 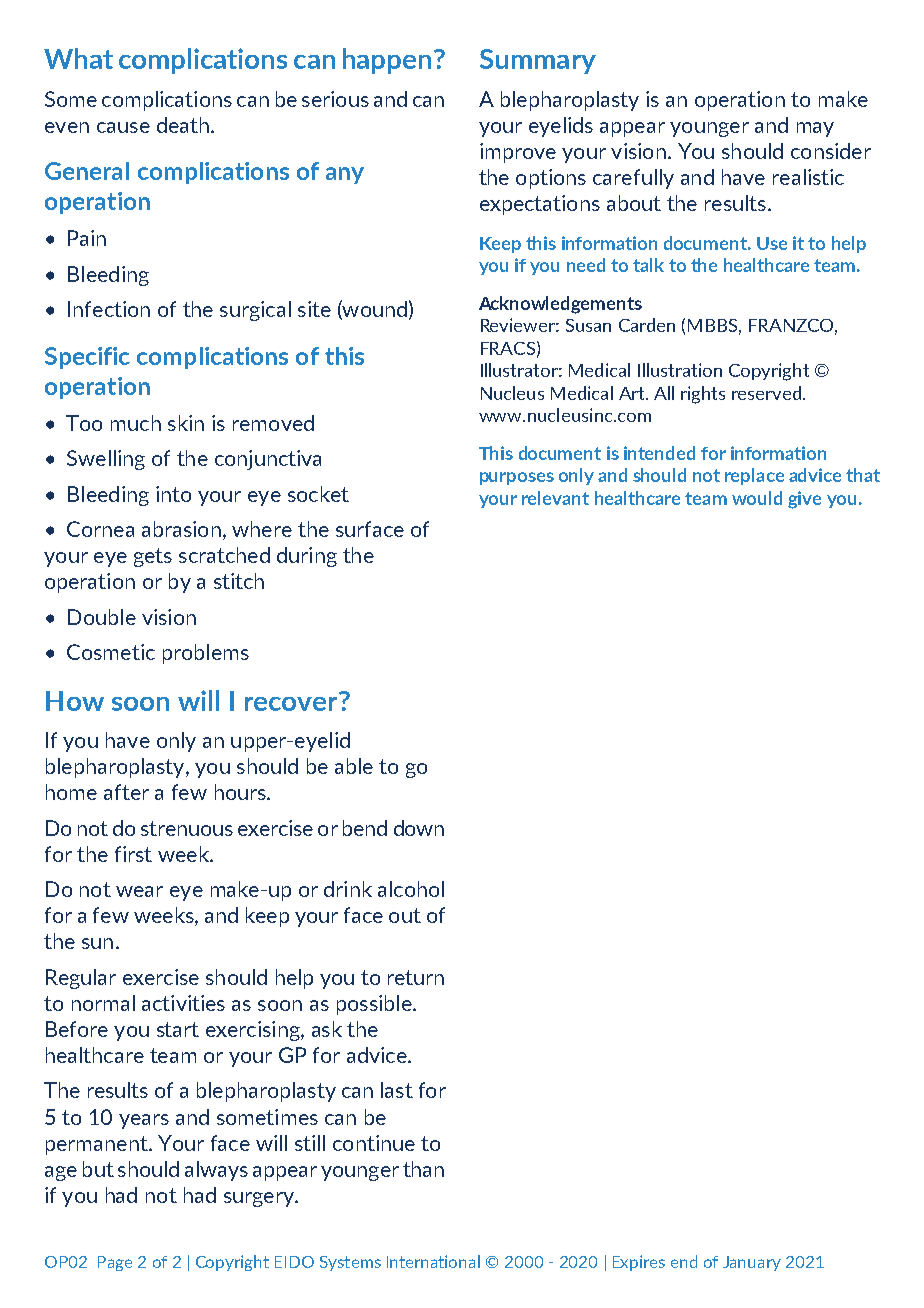 I want to click on Summary, so click(x=538, y=61).
